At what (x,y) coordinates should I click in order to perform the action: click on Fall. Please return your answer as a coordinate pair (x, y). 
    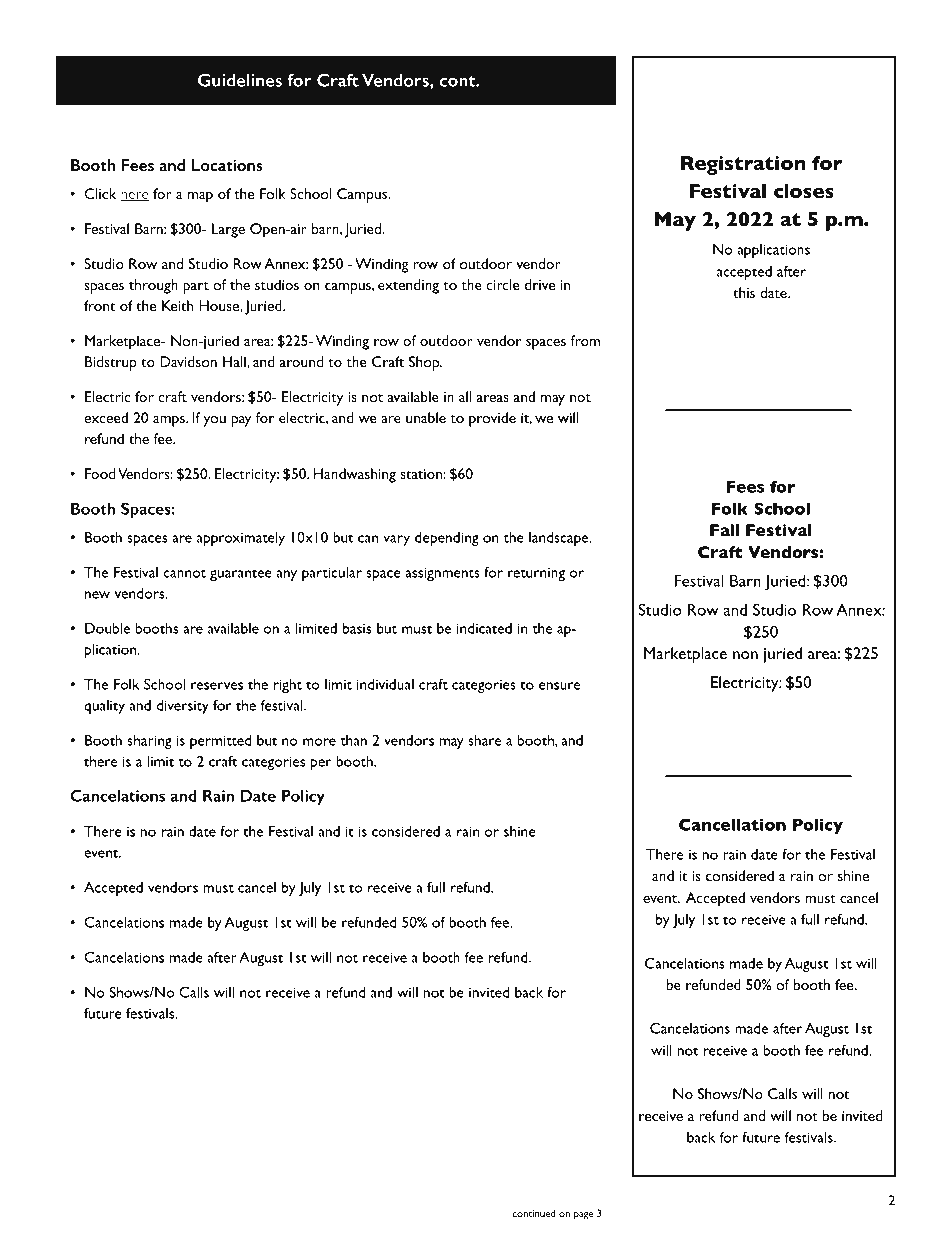
    Looking at the image, I should click on (724, 530).
